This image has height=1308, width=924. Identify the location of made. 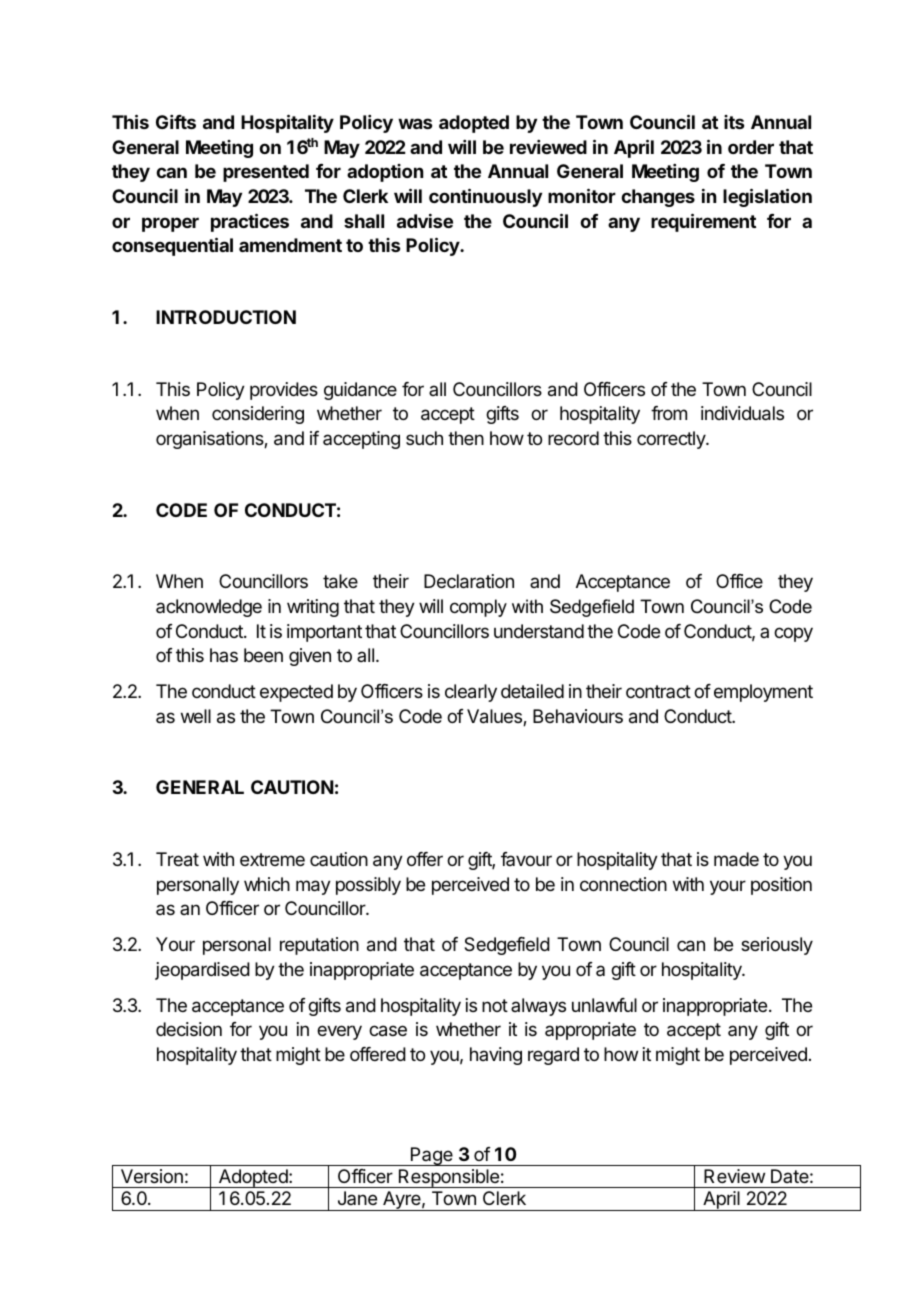
(736, 859).
